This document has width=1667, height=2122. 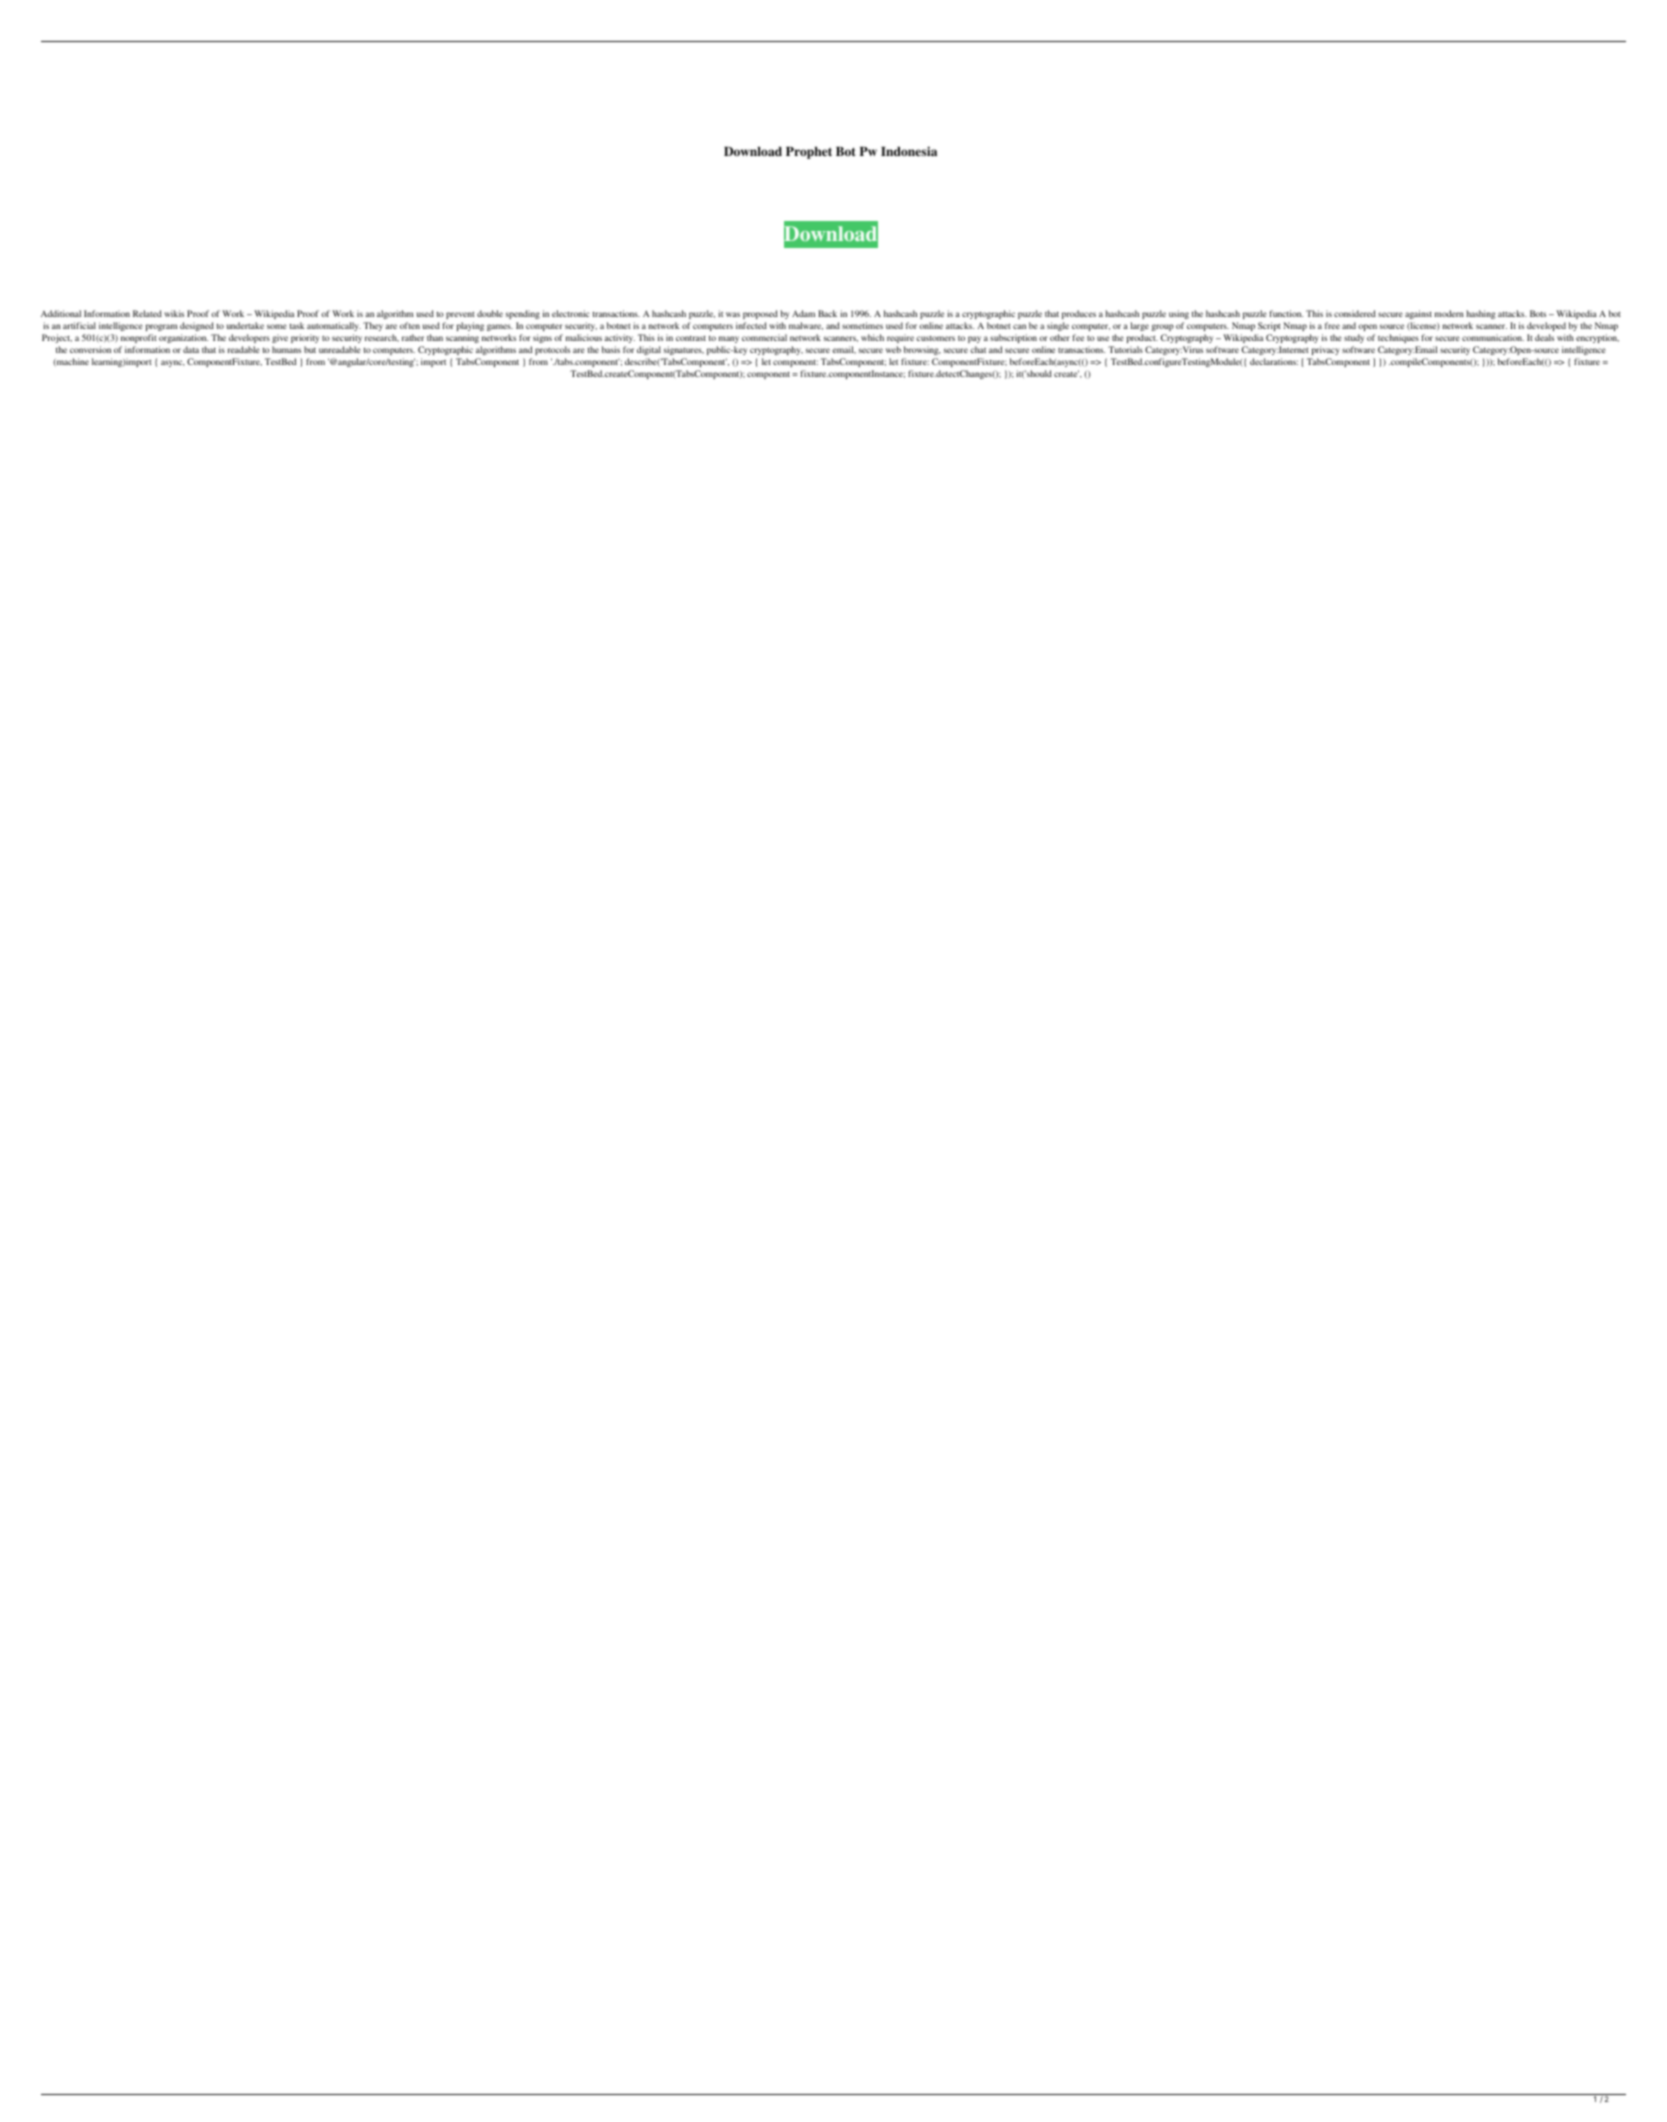 What do you see at coordinates (827, 313) in the document?
I see `Back` at bounding box center [827, 313].
